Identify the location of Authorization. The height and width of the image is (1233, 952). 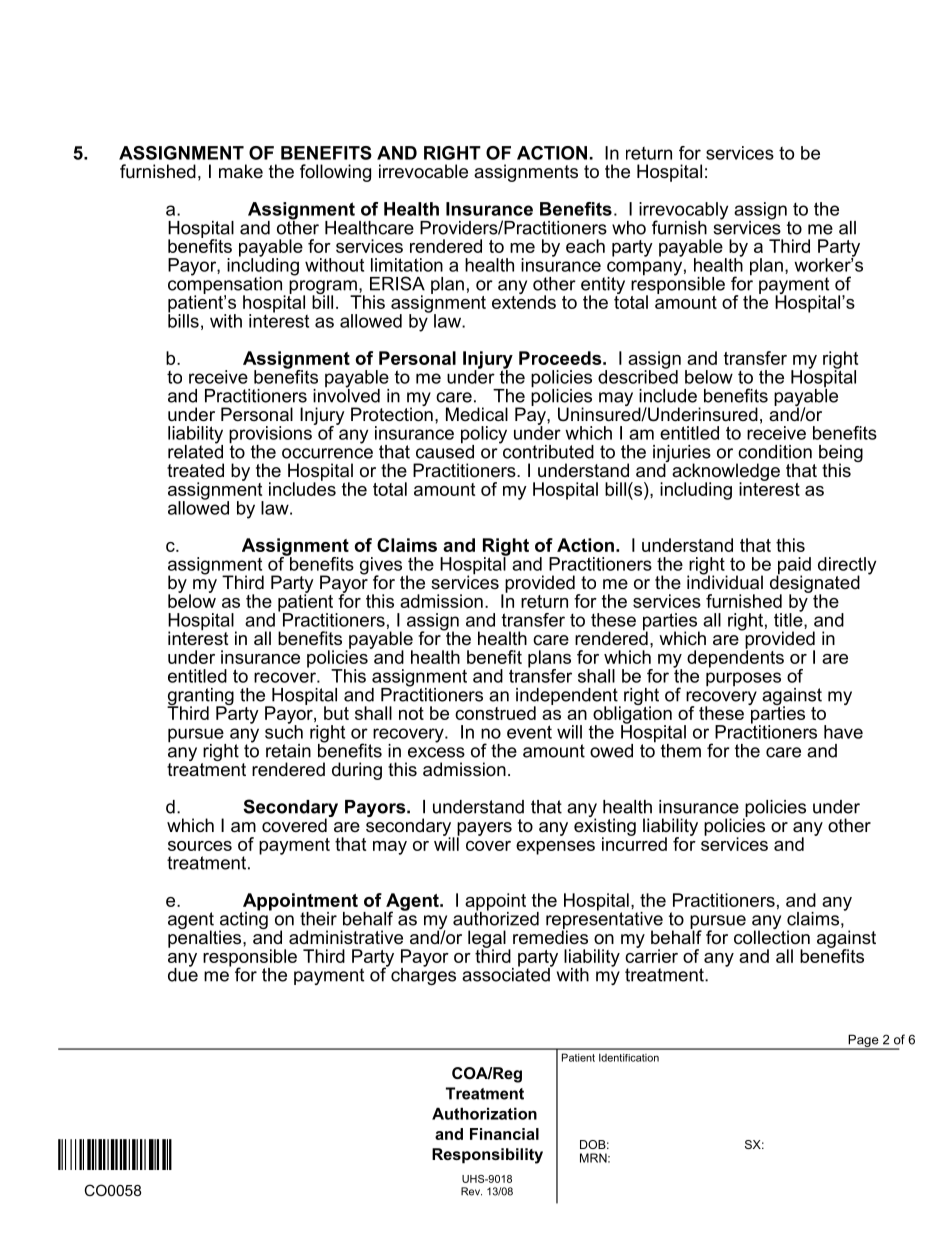
(484, 1113).
